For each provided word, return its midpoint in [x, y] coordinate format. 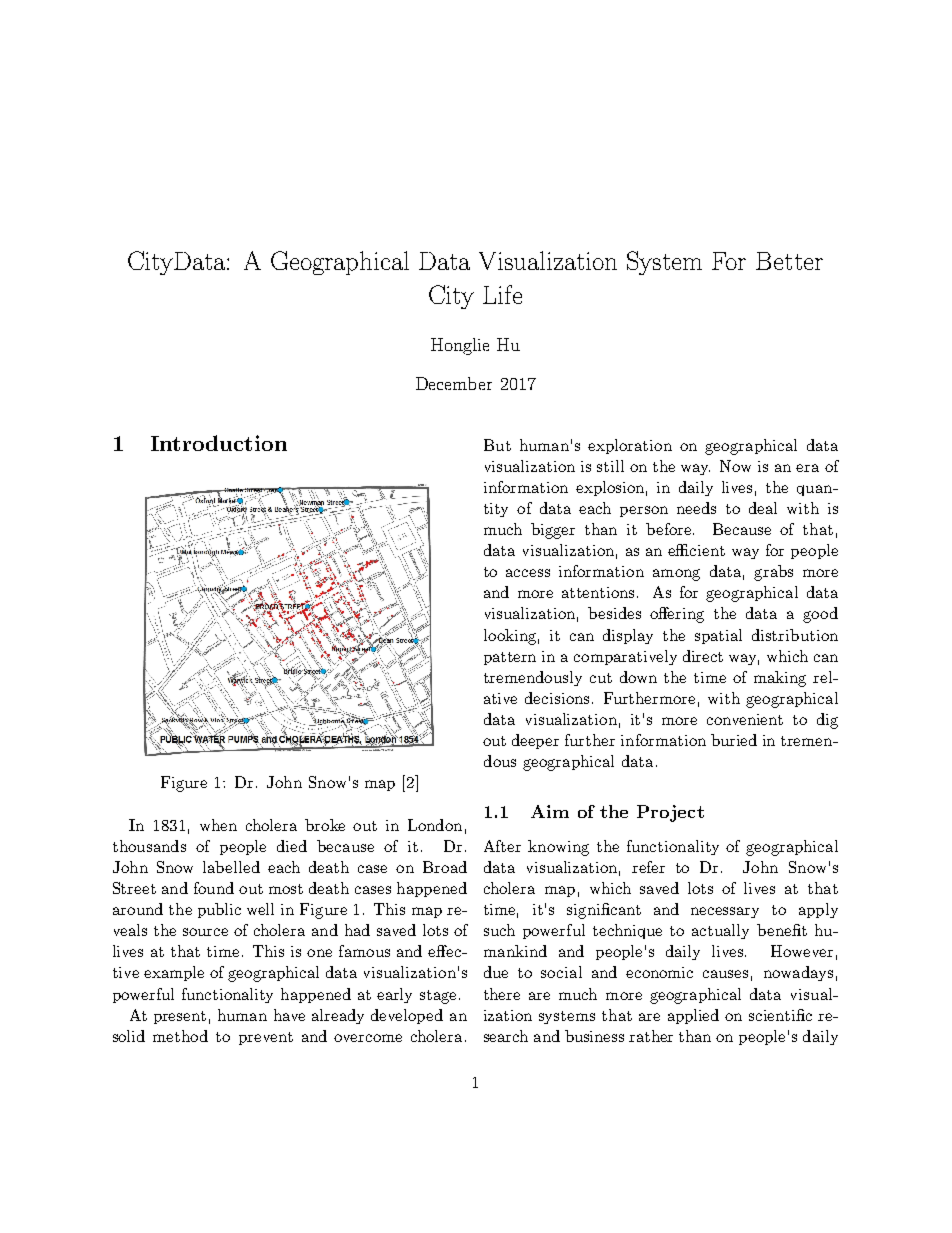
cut [601, 678]
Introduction [219, 443]
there [502, 994]
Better [789, 261]
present [180, 1017]
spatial [718, 636]
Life [502, 294]
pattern [510, 658]
